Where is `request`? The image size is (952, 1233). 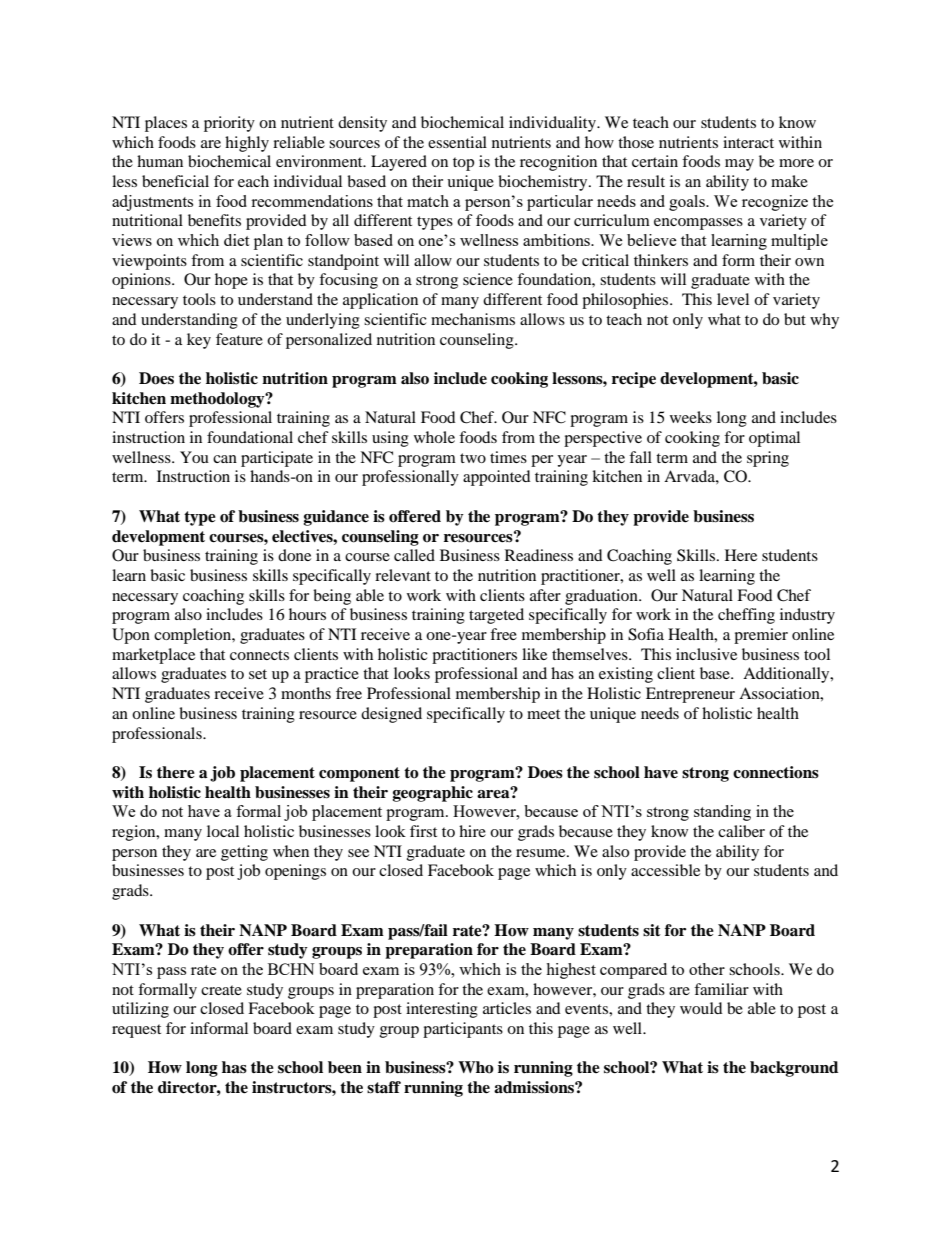 request is located at coordinates (136, 1031).
